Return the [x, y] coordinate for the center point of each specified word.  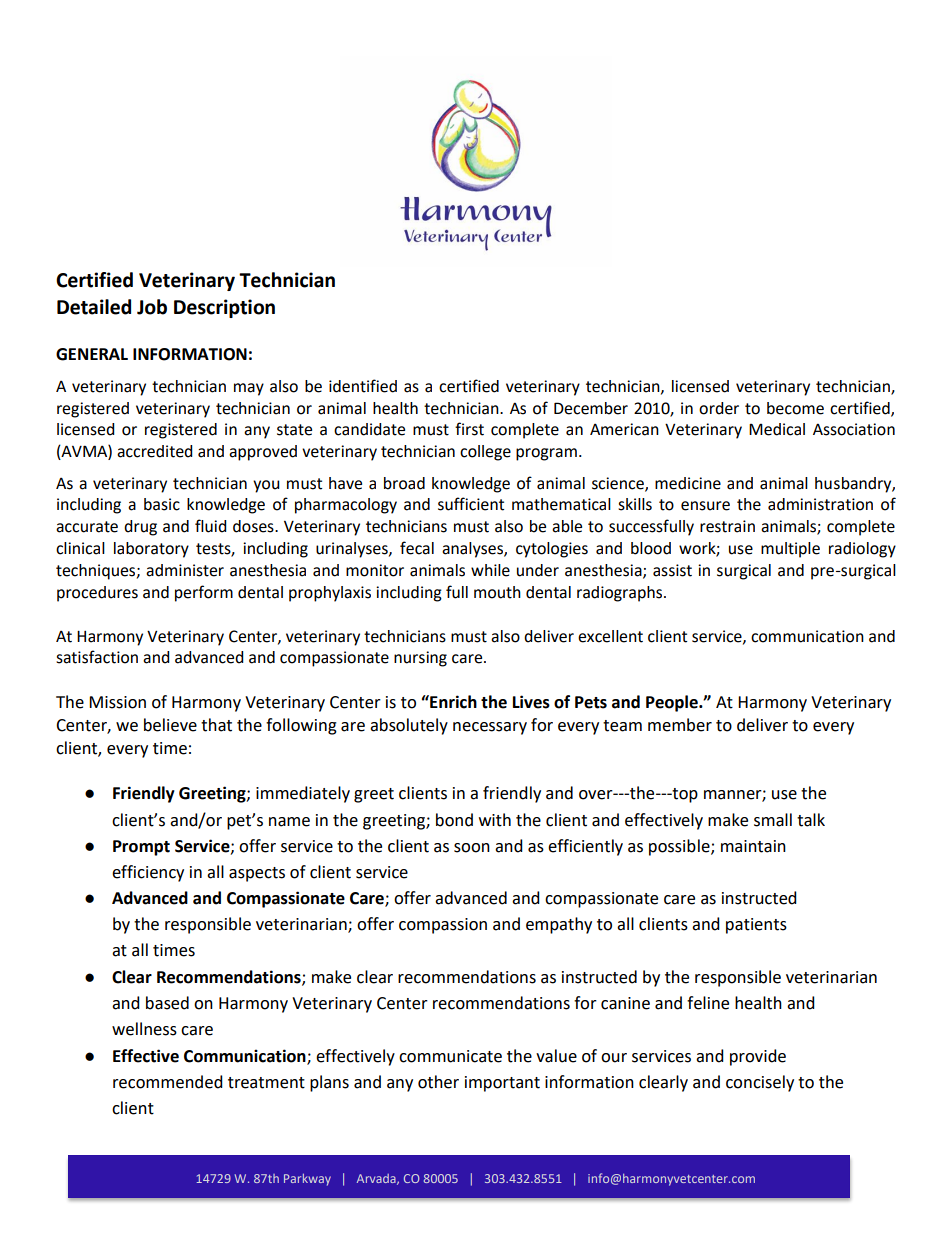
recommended [168, 1082]
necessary [490, 728]
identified [363, 386]
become [795, 408]
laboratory [151, 550]
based [167, 1003]
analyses [473, 550]
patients [756, 926]
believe [170, 725]
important [502, 1084]
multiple [790, 550]
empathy [559, 925]
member [680, 725]
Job [152, 307]
